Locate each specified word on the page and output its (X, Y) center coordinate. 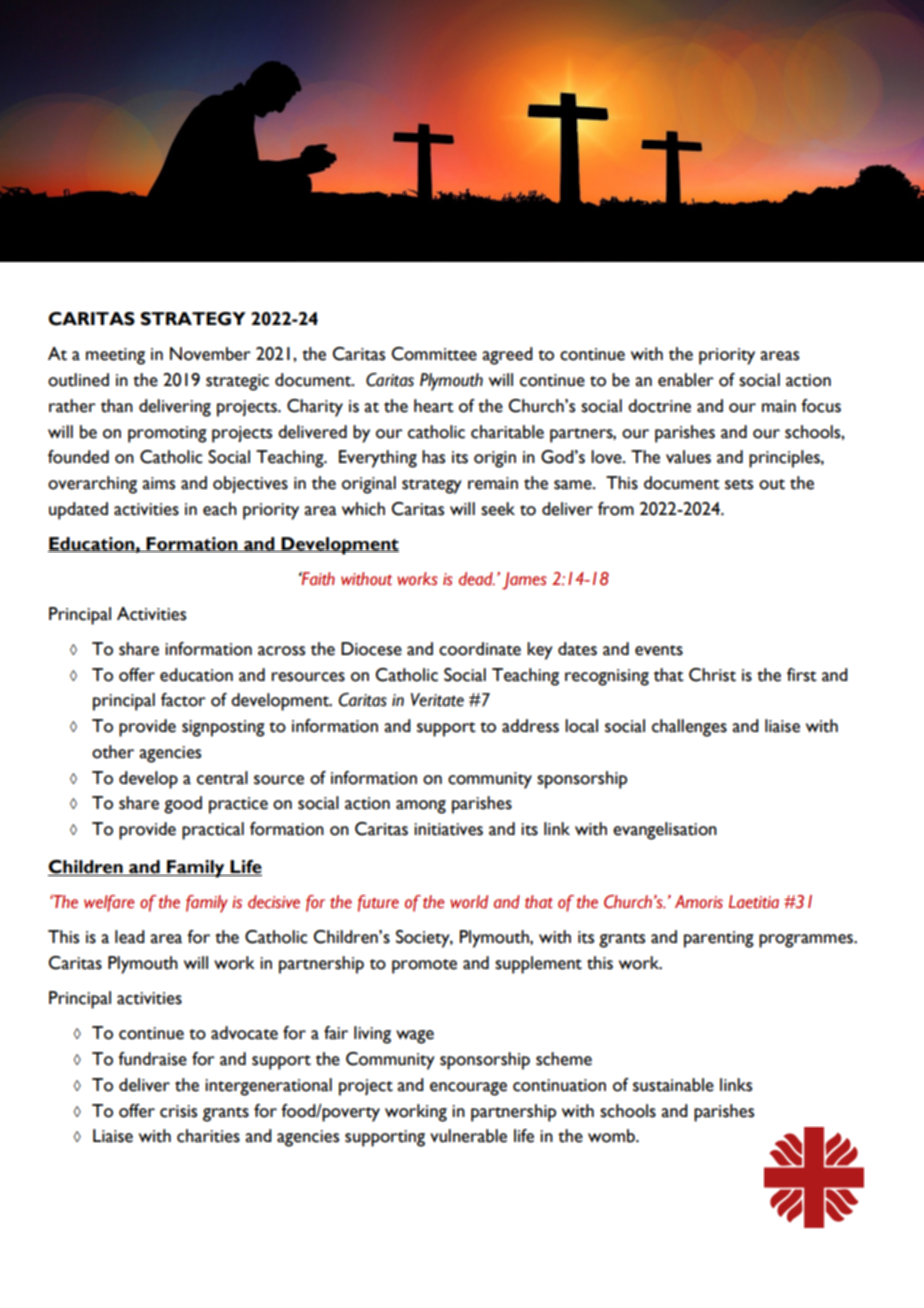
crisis (178, 1111)
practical (213, 831)
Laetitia (754, 902)
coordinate (480, 649)
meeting (115, 356)
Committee (434, 354)
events (659, 650)
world (469, 902)
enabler (686, 380)
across (281, 651)
